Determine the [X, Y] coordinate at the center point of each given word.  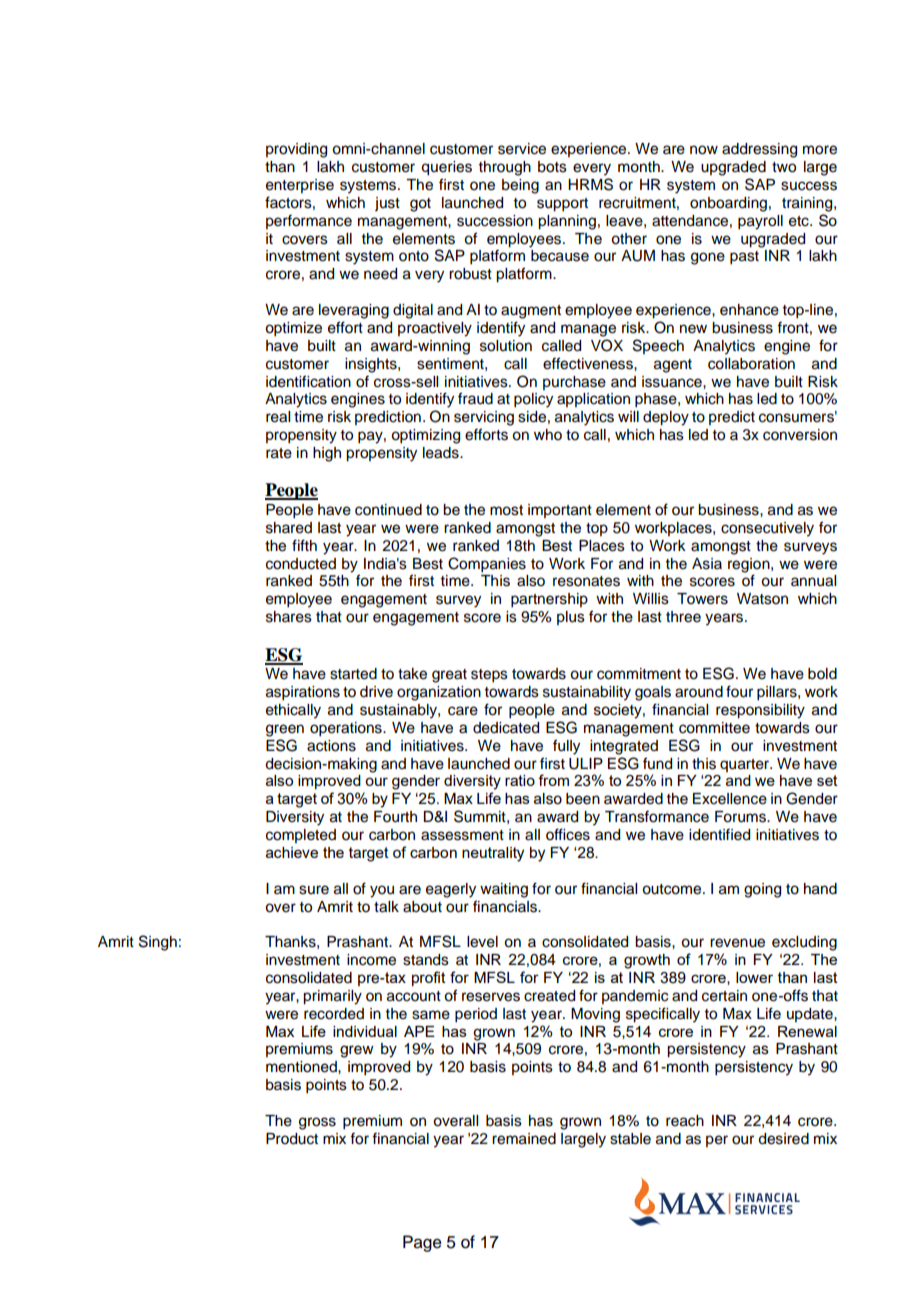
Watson [762, 599]
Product [292, 1139]
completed [301, 836]
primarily [332, 997]
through [505, 168]
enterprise [300, 186]
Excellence [730, 799]
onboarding [728, 204]
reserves [491, 997]
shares [289, 617]
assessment [462, 835]
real [278, 417]
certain [724, 996]
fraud [475, 398]
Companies [487, 565]
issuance [673, 382]
